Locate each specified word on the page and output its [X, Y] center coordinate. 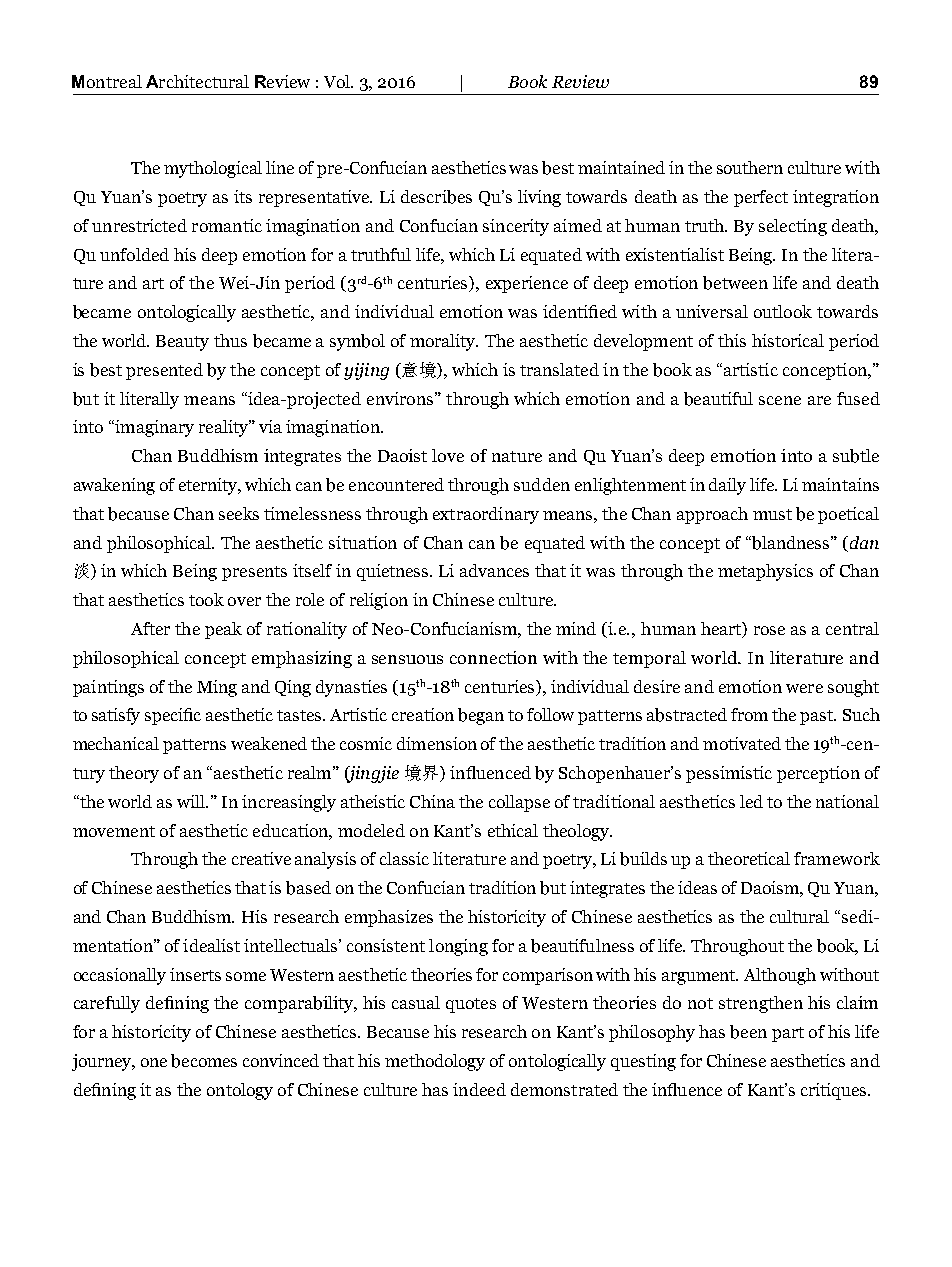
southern [750, 167]
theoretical [749, 858]
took [206, 599]
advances [494, 570]
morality [444, 342]
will [192, 801]
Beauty [182, 343]
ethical [513, 830]
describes [436, 197]
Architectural [197, 81]
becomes [204, 1061]
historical [788, 340]
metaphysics [765, 572]
